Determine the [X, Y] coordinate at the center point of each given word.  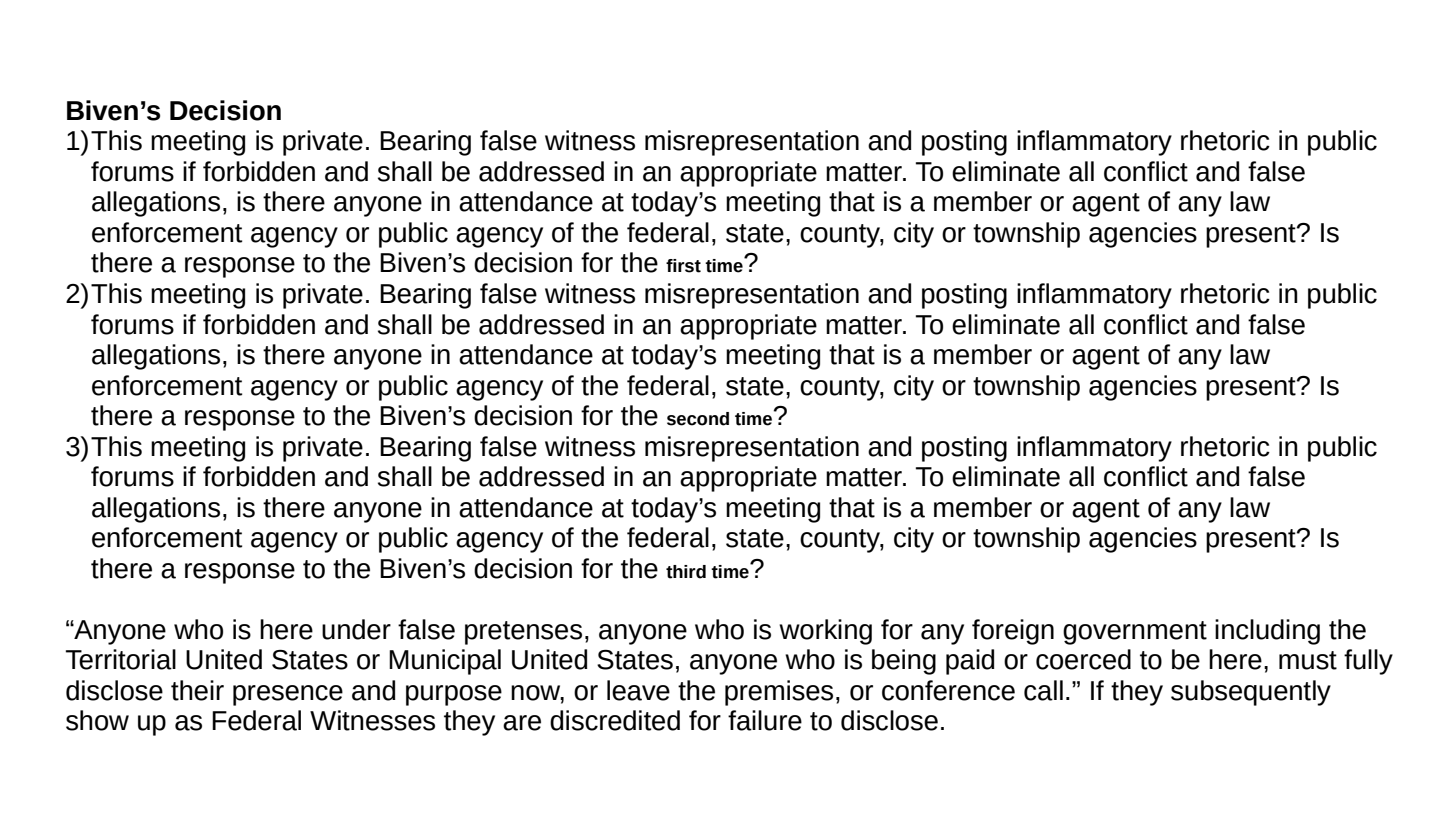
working [825, 632]
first [683, 266]
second [698, 419]
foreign [1013, 632]
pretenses [523, 633]
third [686, 572]
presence [288, 695]
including [1267, 632]
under [356, 629]
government [1135, 633]
